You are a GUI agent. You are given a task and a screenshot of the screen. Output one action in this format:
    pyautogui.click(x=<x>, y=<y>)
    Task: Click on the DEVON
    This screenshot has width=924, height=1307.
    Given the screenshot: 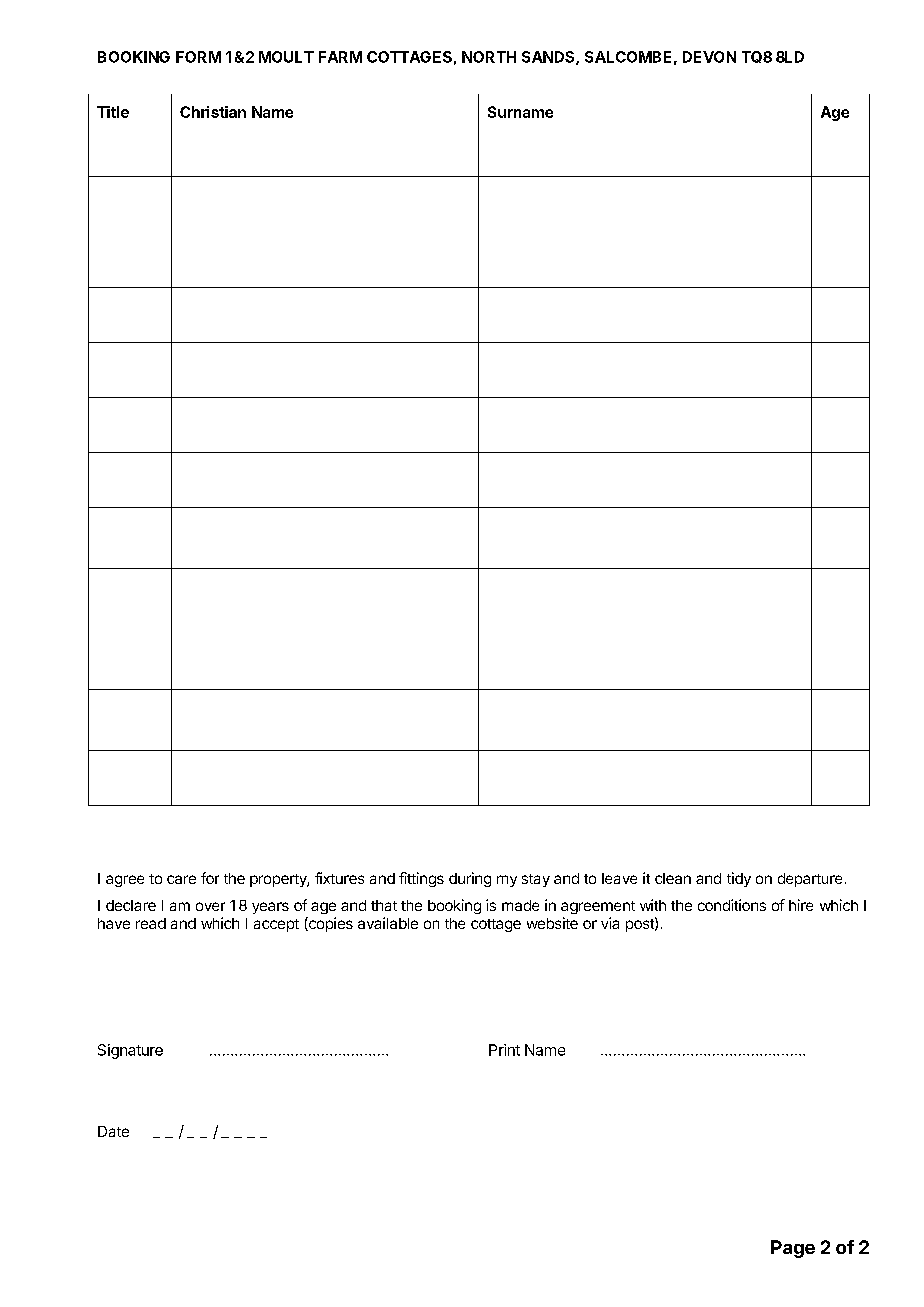 What is the action you would take?
    pyautogui.click(x=709, y=57)
